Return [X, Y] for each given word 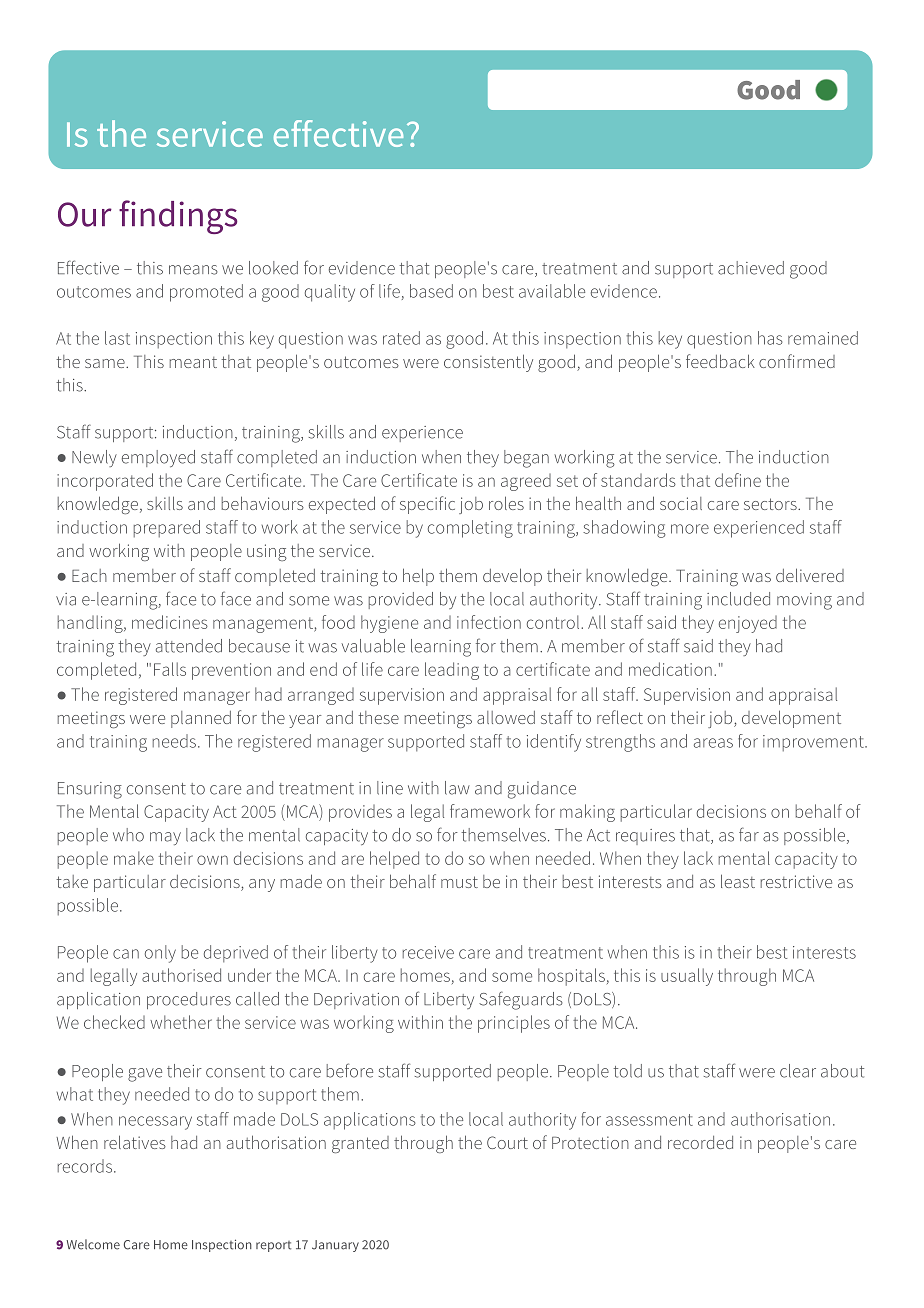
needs [174, 741]
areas [713, 743]
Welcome [93, 1244]
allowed [506, 717]
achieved [751, 268]
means [193, 270]
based [431, 291]
